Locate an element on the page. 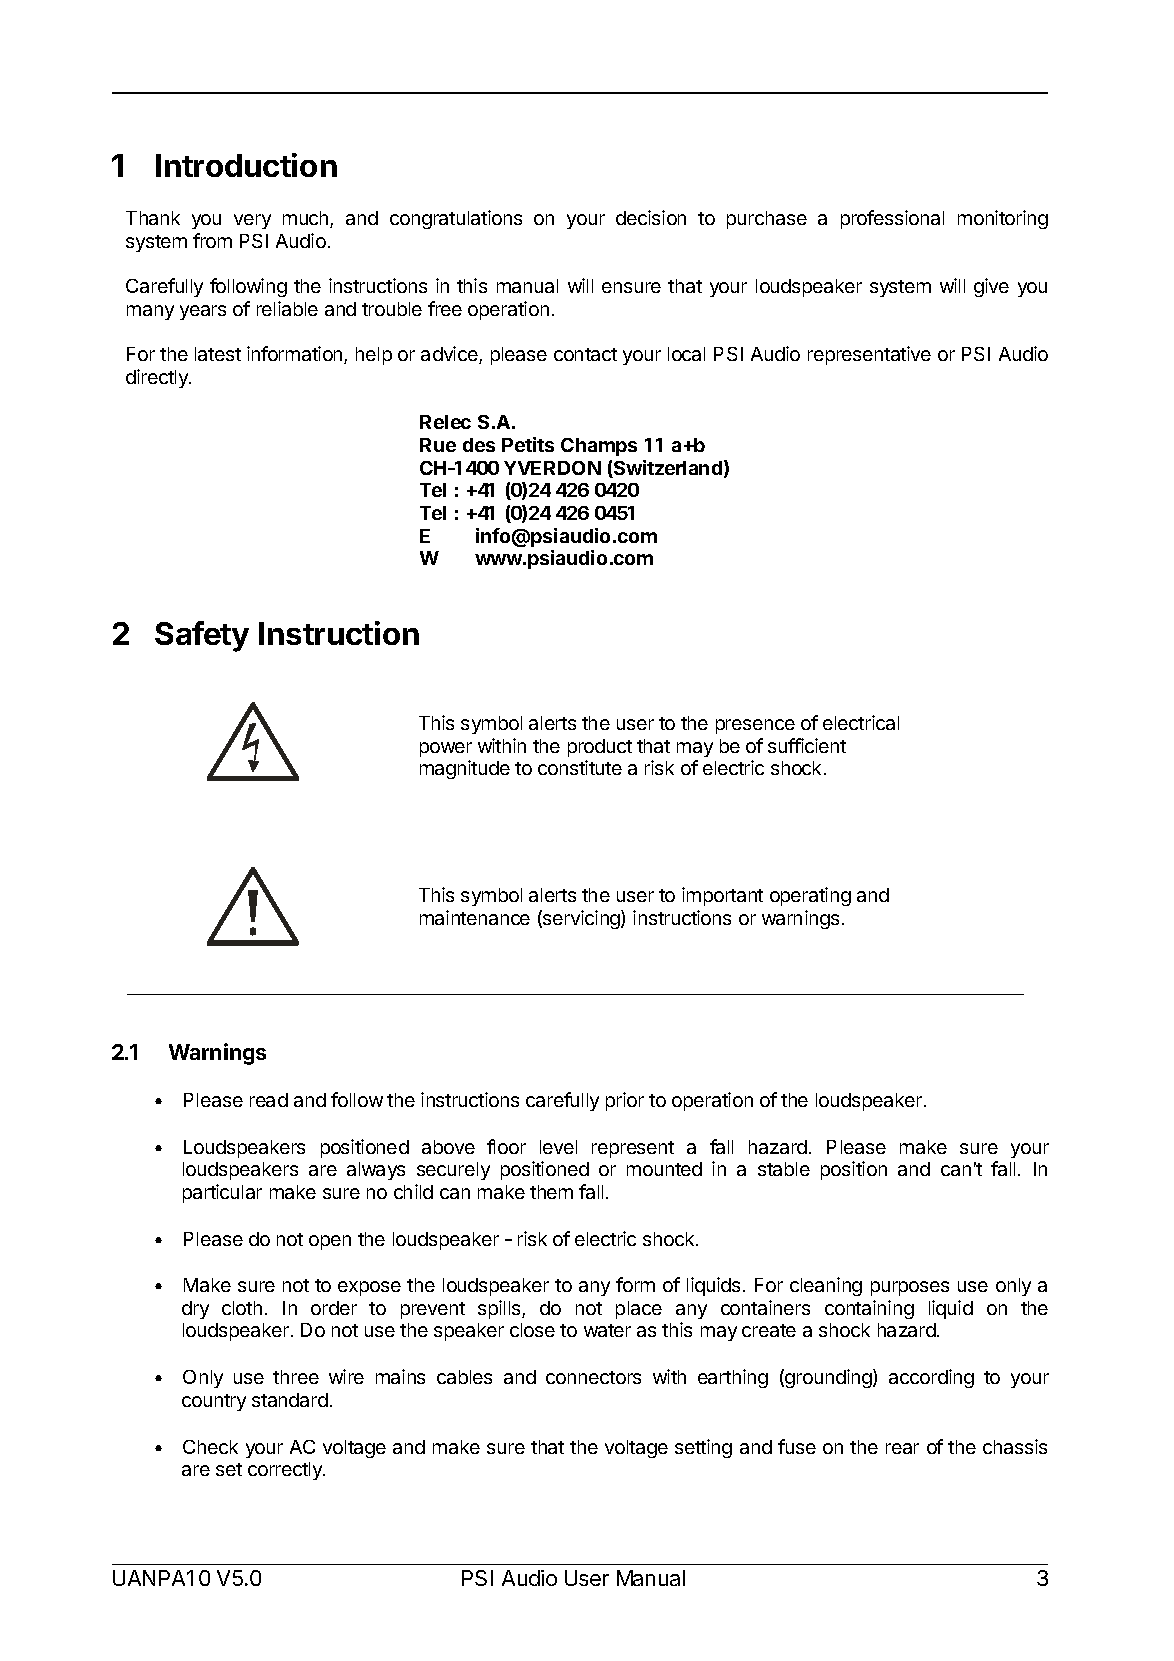  Safety is located at coordinates (202, 636).
